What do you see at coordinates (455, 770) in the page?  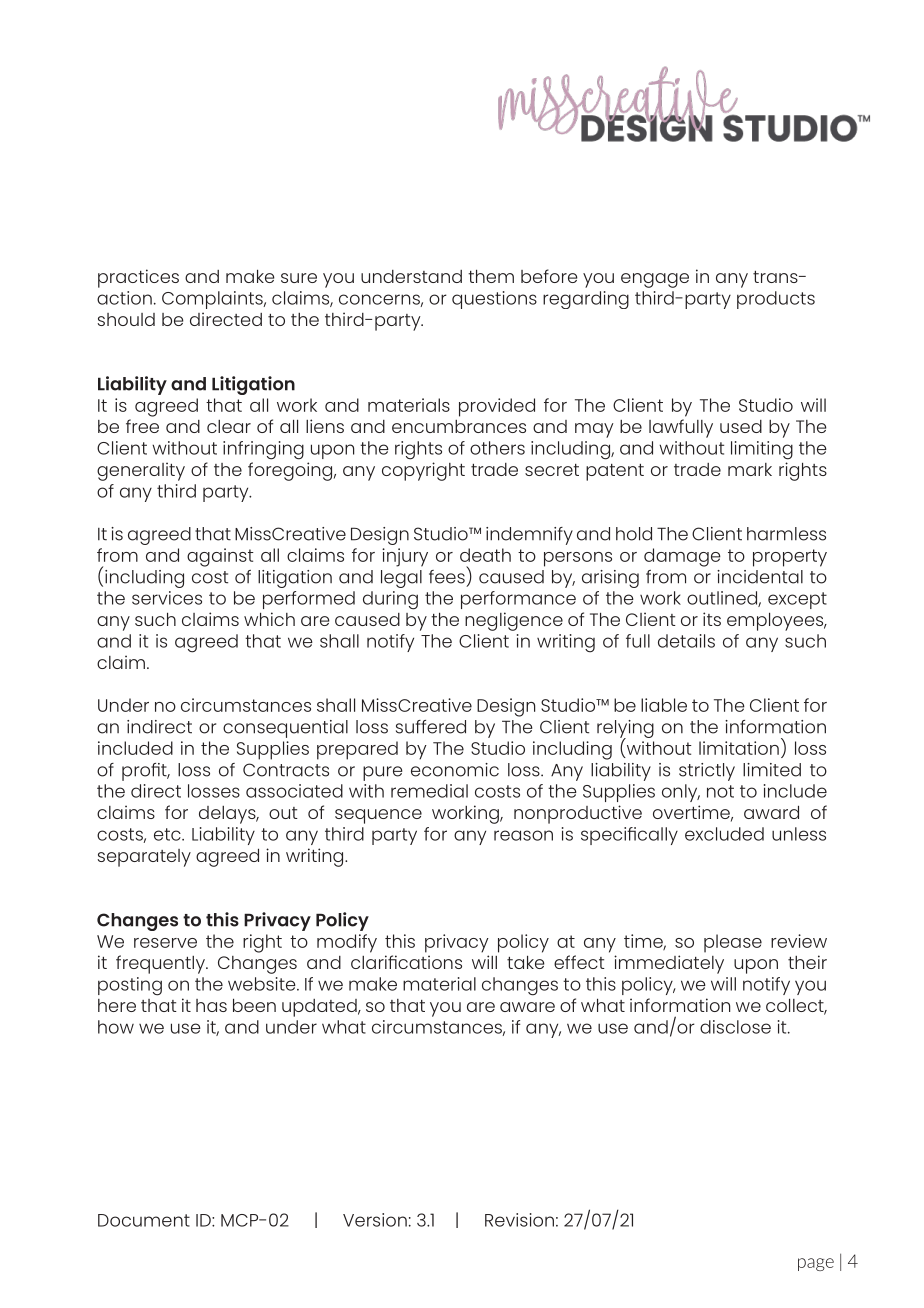 I see `economic` at bounding box center [455, 770].
